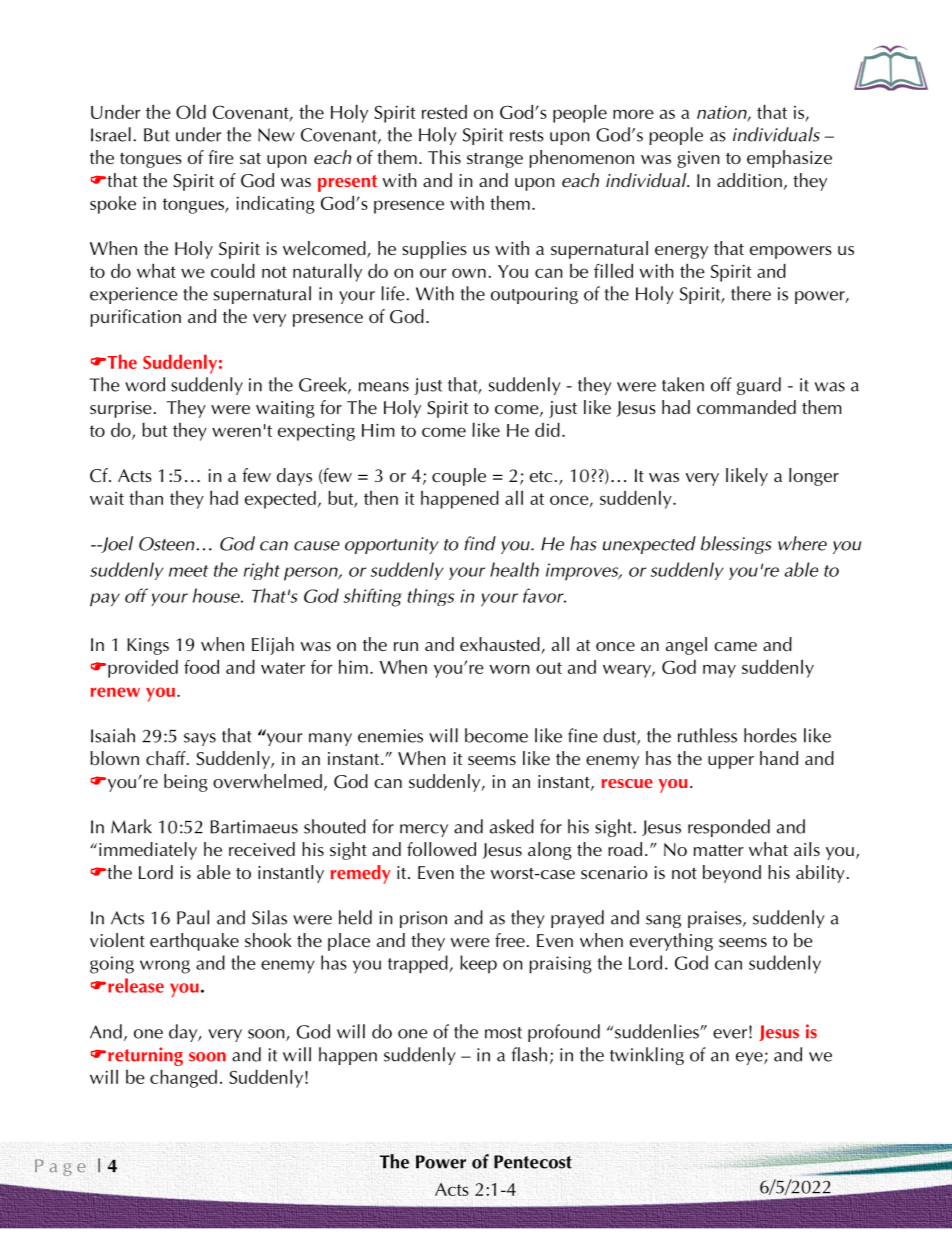 Image resolution: width=952 pixels, height=1233 pixels. Describe the element at coordinates (444, 157) in the image. I see `This` at that location.
